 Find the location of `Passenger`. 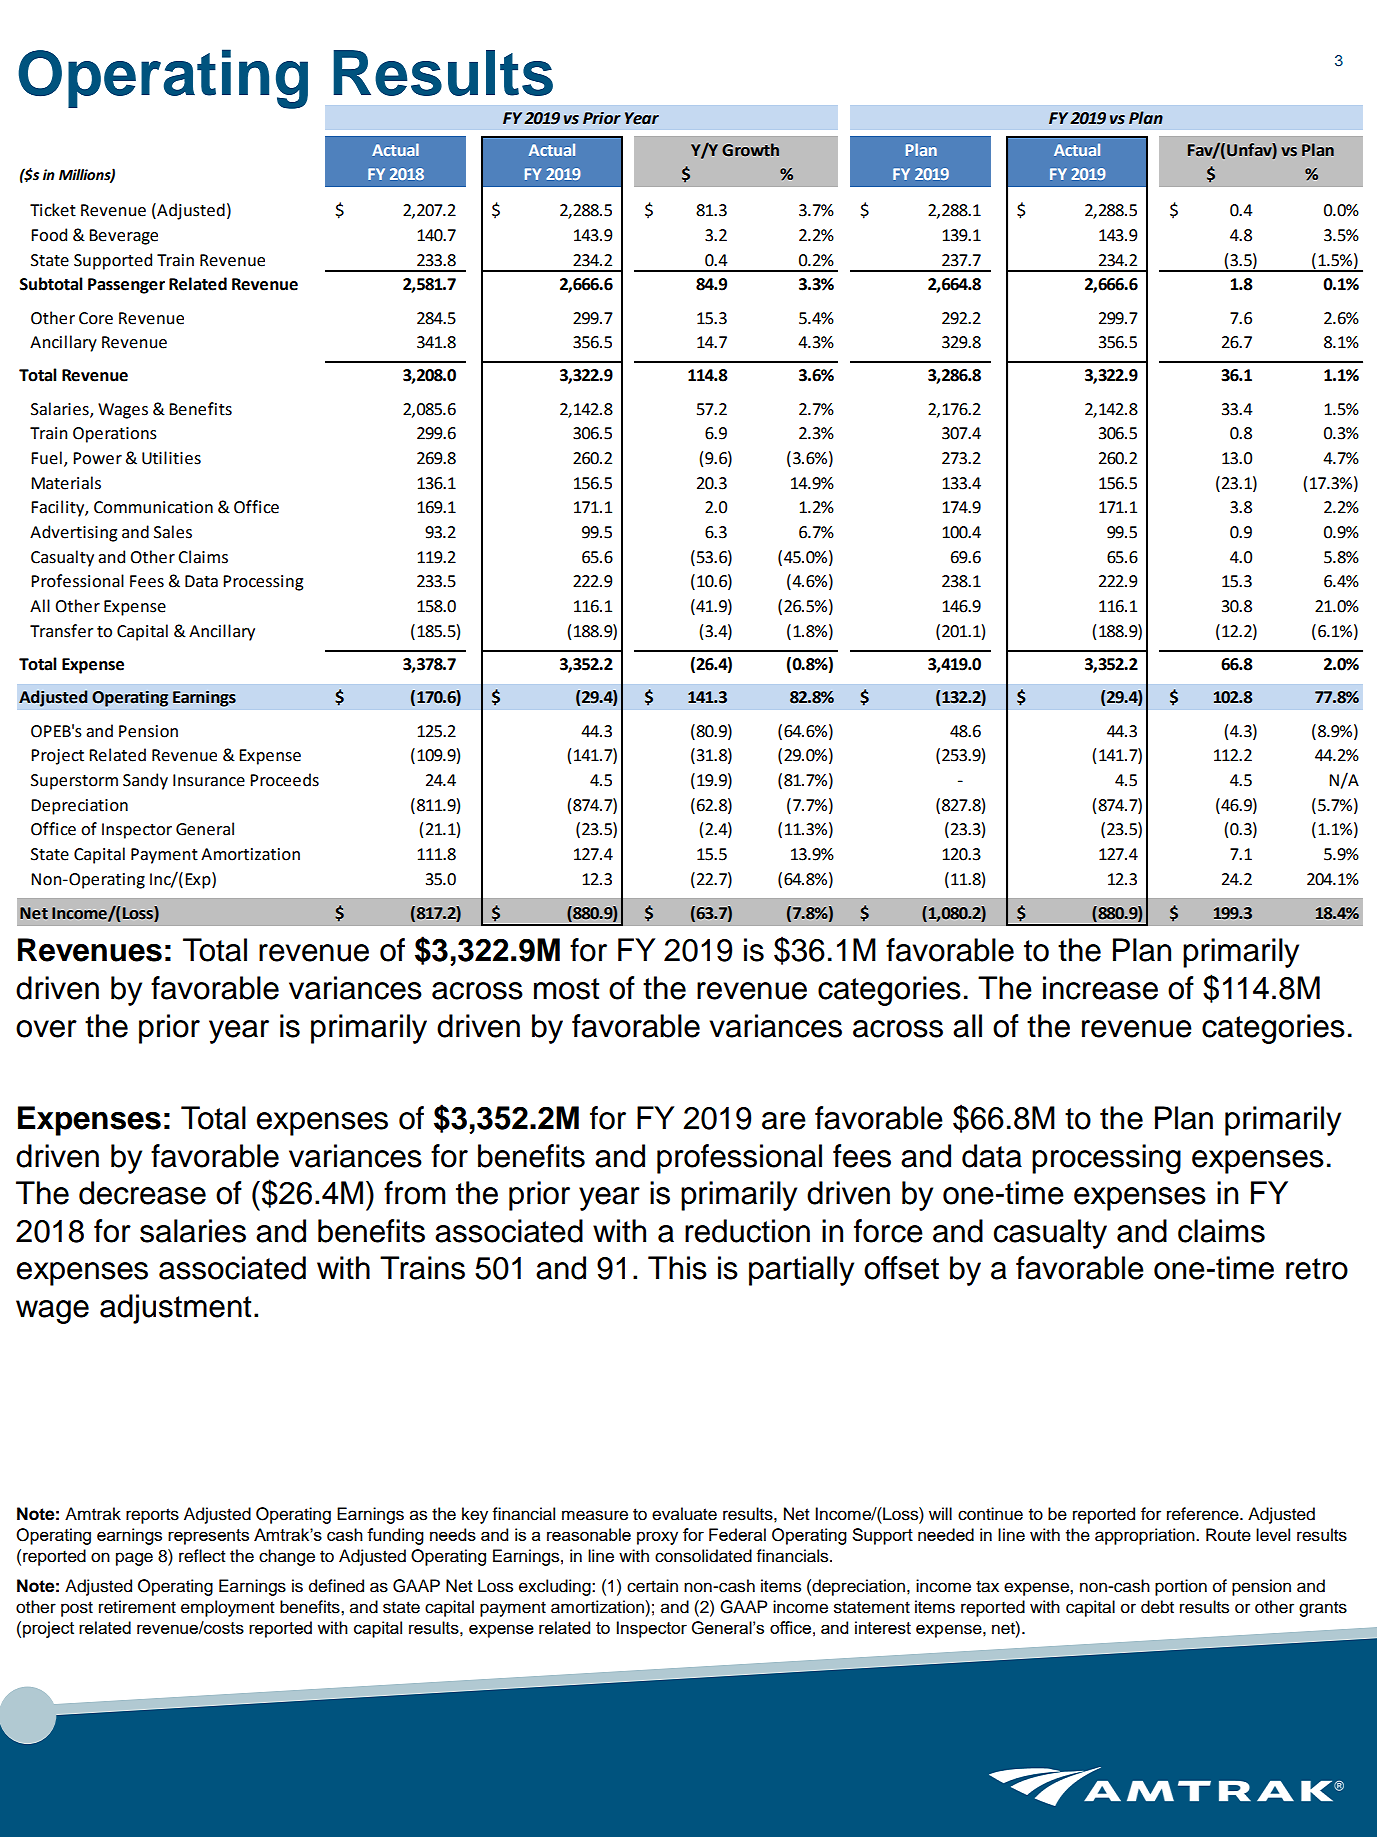

Passenger is located at coordinates (126, 286).
